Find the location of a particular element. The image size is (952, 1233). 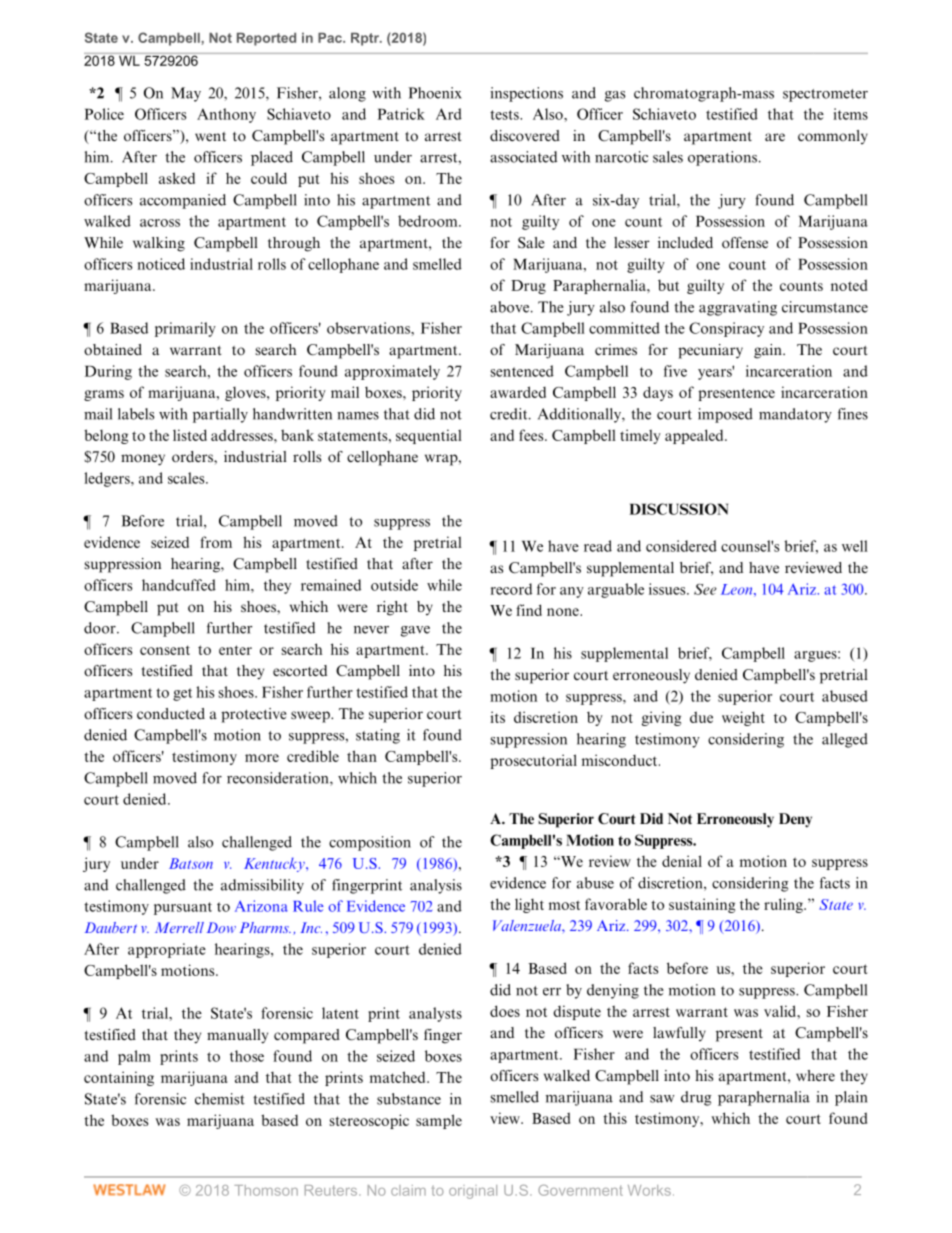

primarily is located at coordinates (185, 329).
